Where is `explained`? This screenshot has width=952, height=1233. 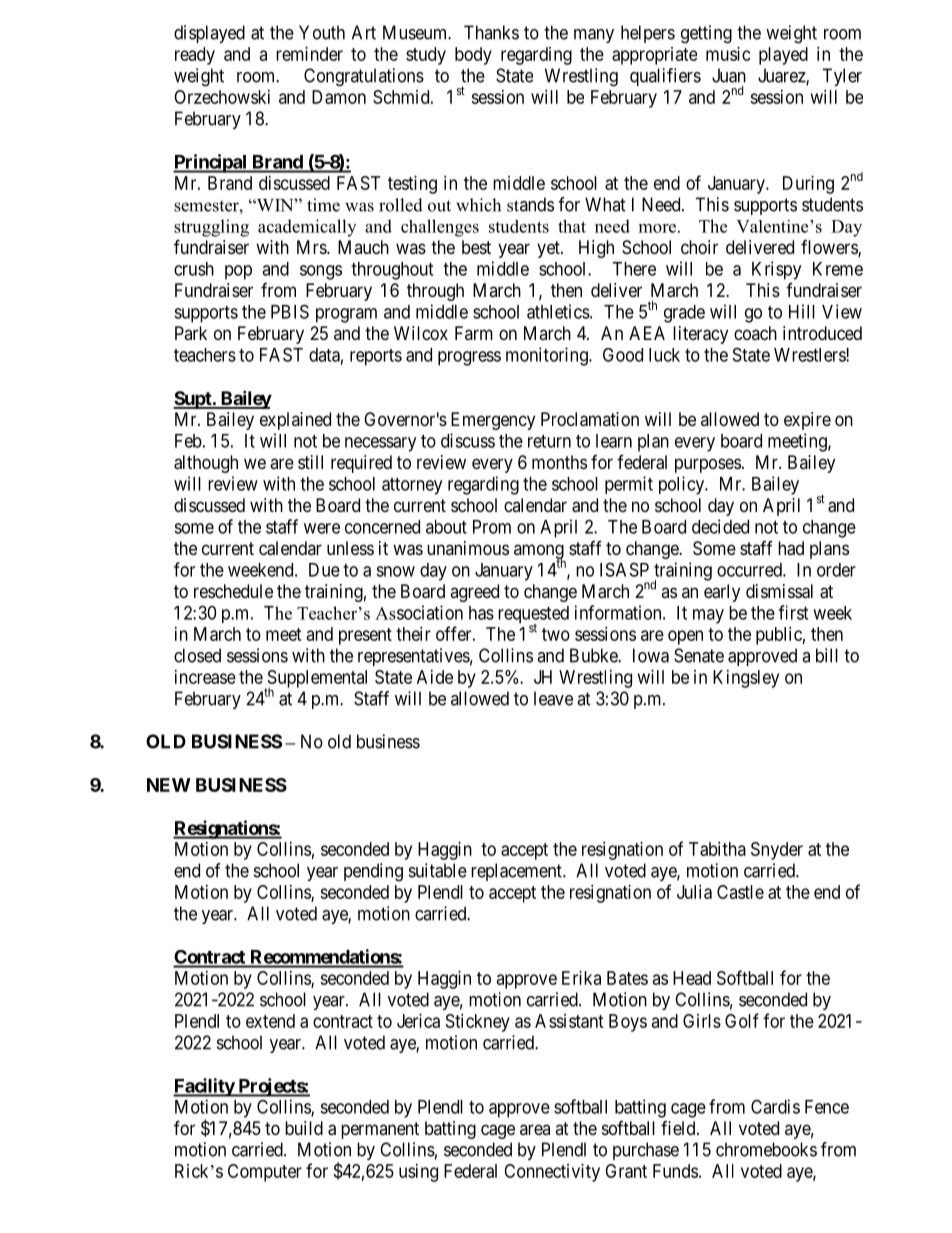
explained is located at coordinates (295, 421).
